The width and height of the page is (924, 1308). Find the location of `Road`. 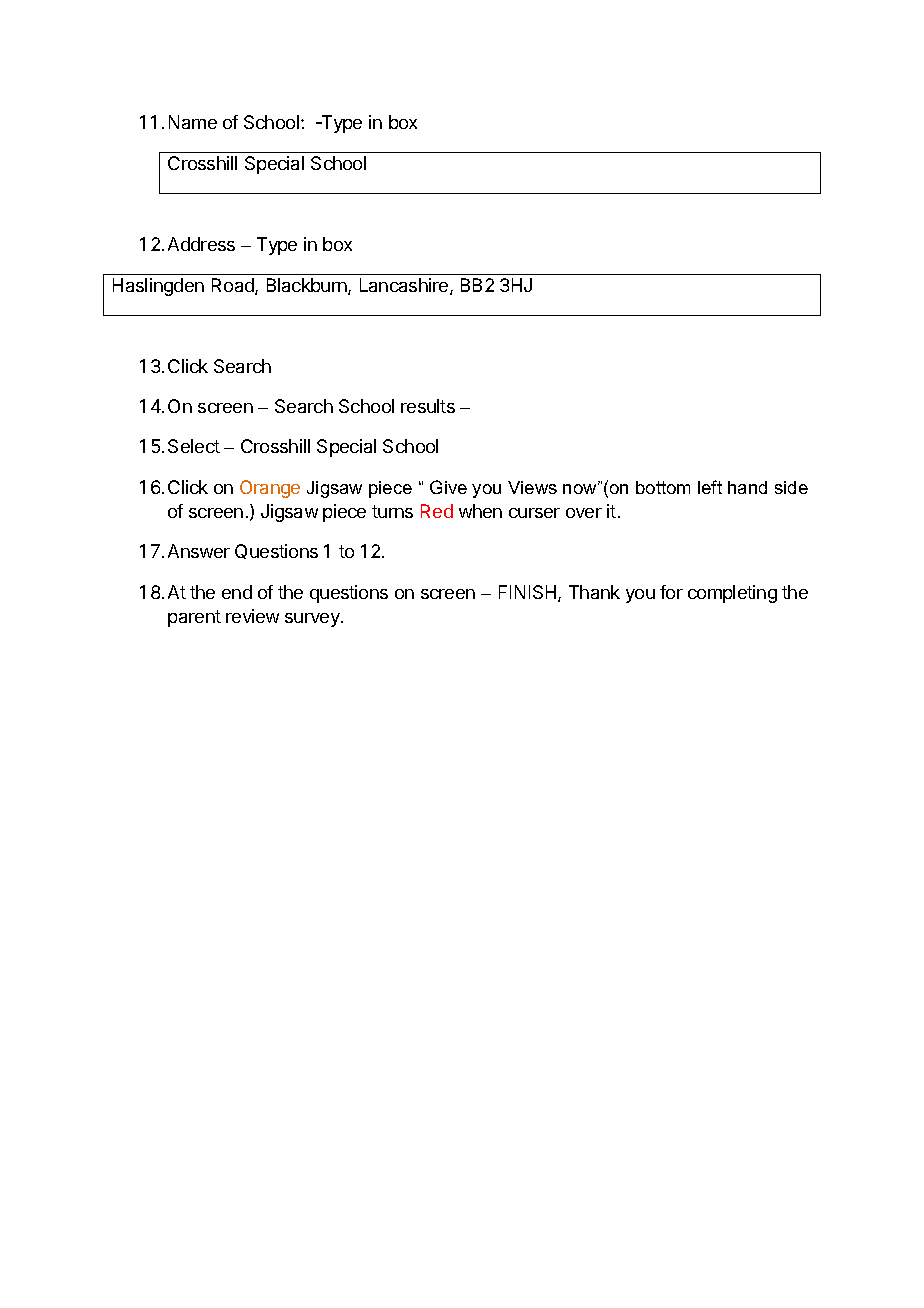

Road is located at coordinates (234, 286).
